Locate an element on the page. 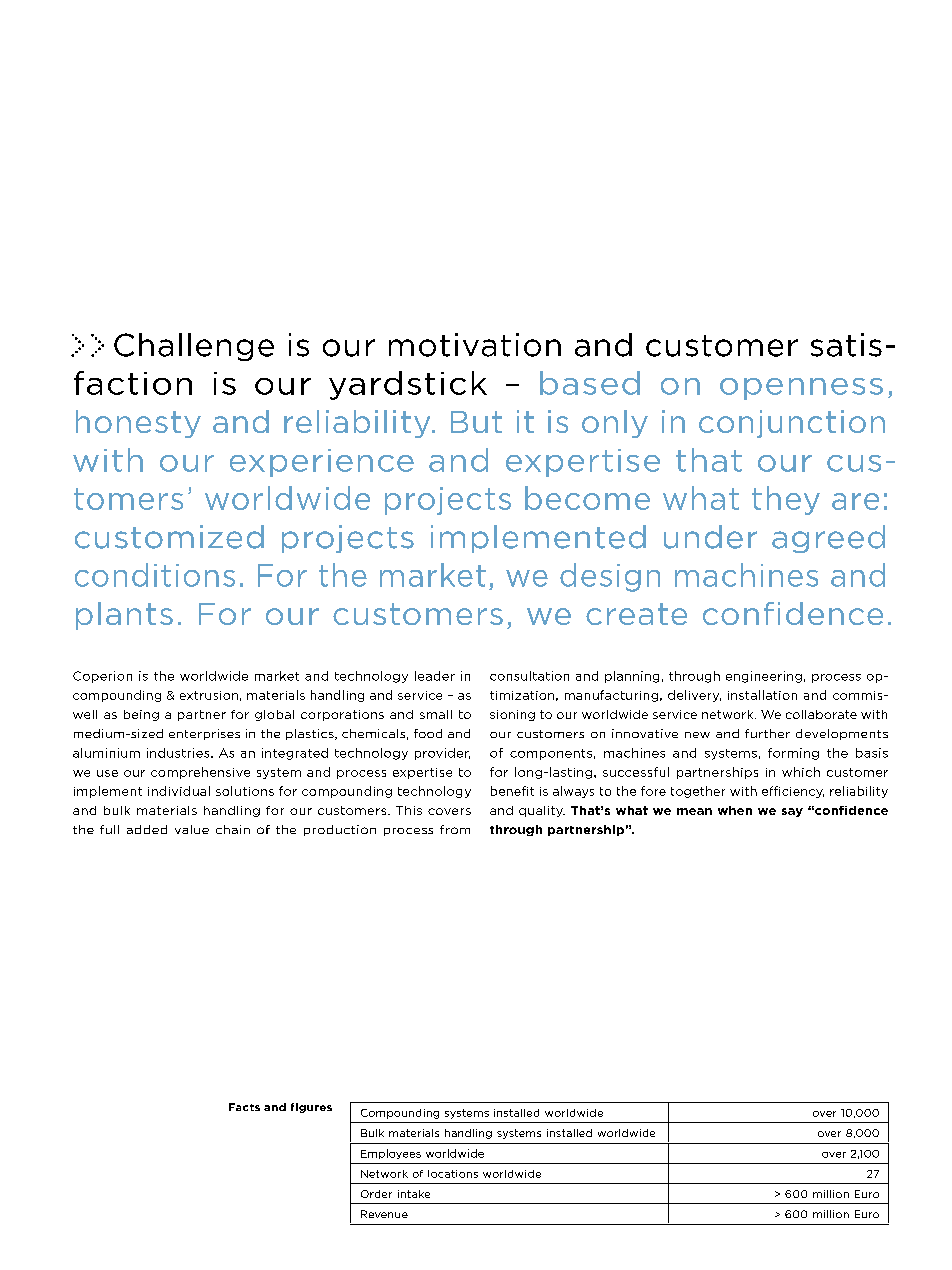  value is located at coordinates (192, 829).
